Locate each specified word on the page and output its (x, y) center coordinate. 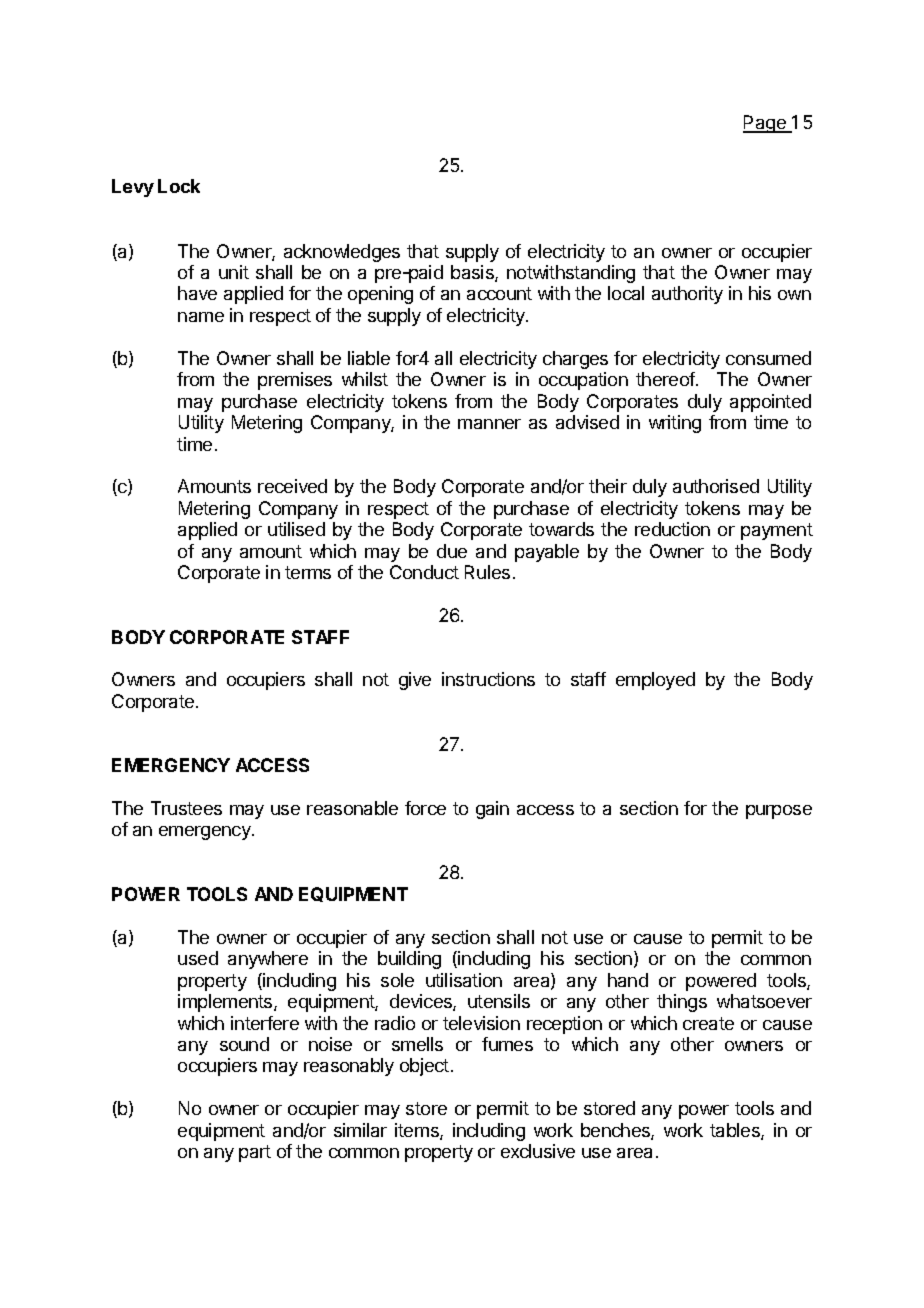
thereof (666, 379)
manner (489, 424)
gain (492, 810)
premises (295, 381)
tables (736, 1131)
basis (473, 273)
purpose (779, 812)
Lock (179, 186)
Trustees (186, 808)
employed (655, 681)
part (255, 1153)
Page (765, 124)
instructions (488, 679)
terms (308, 572)
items (418, 1131)
